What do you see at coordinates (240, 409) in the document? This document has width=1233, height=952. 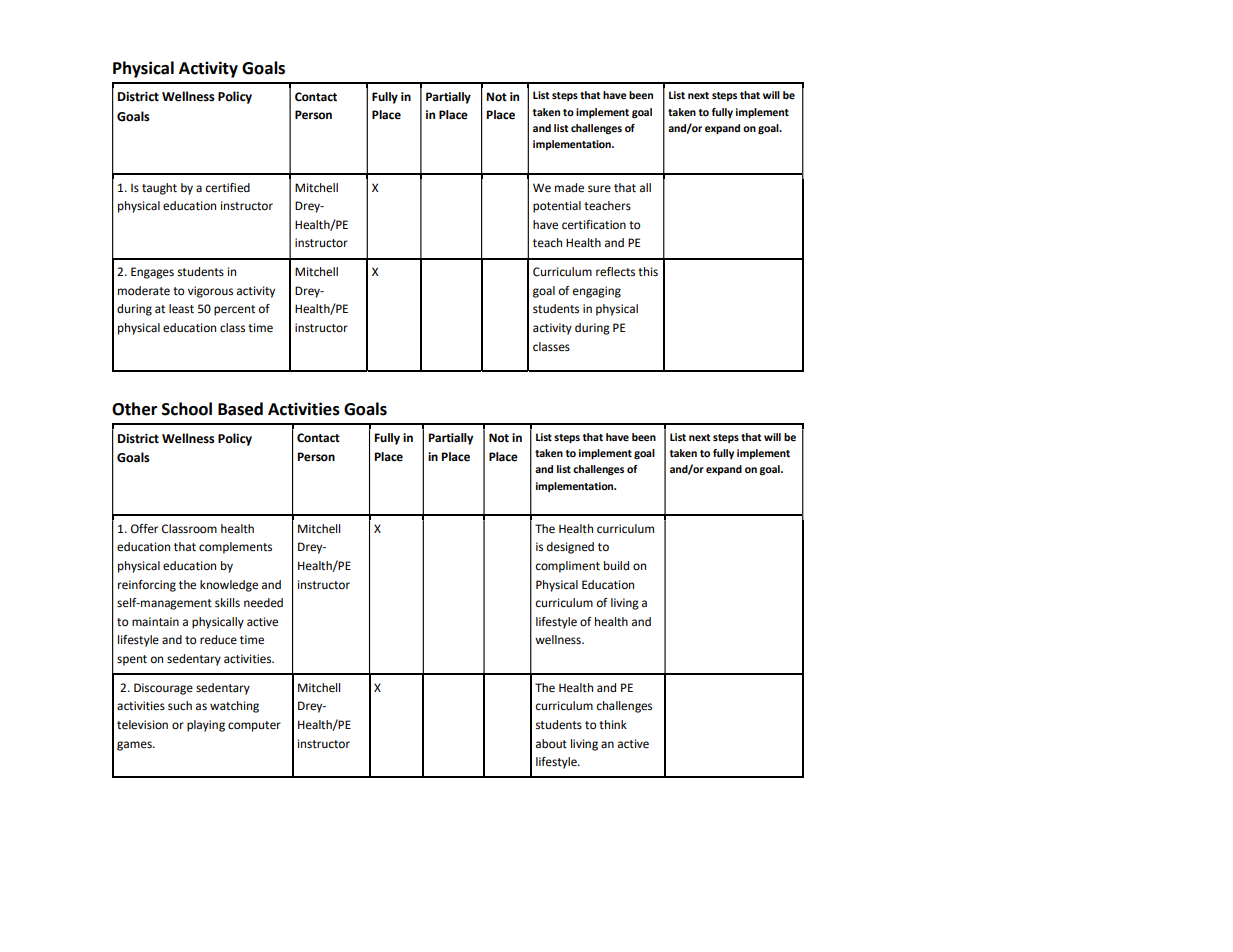 I see `Based` at bounding box center [240, 409].
